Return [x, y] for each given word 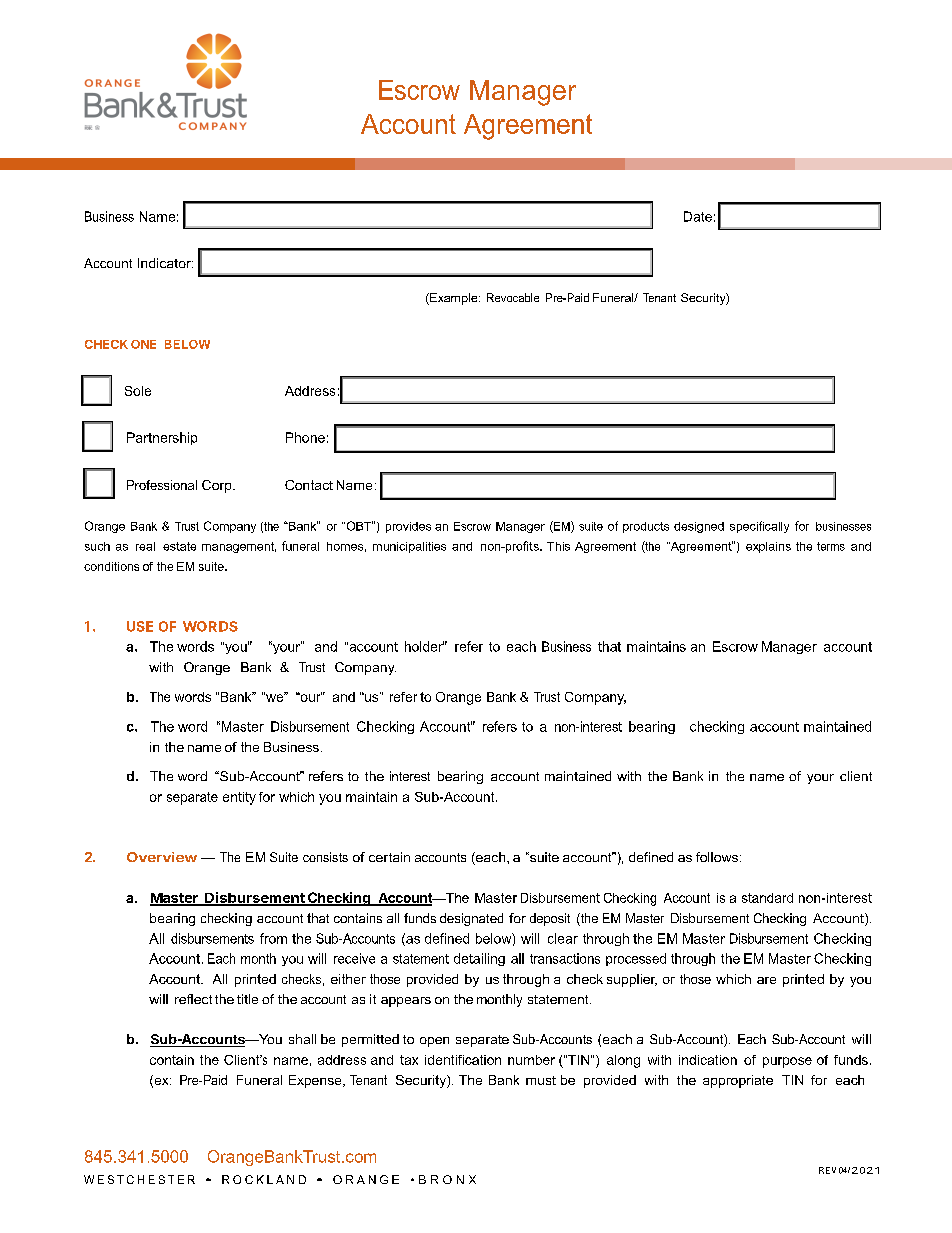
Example [454, 299]
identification [463, 1060]
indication [708, 1060]
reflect [193, 999]
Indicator [165, 263]
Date [698, 216]
